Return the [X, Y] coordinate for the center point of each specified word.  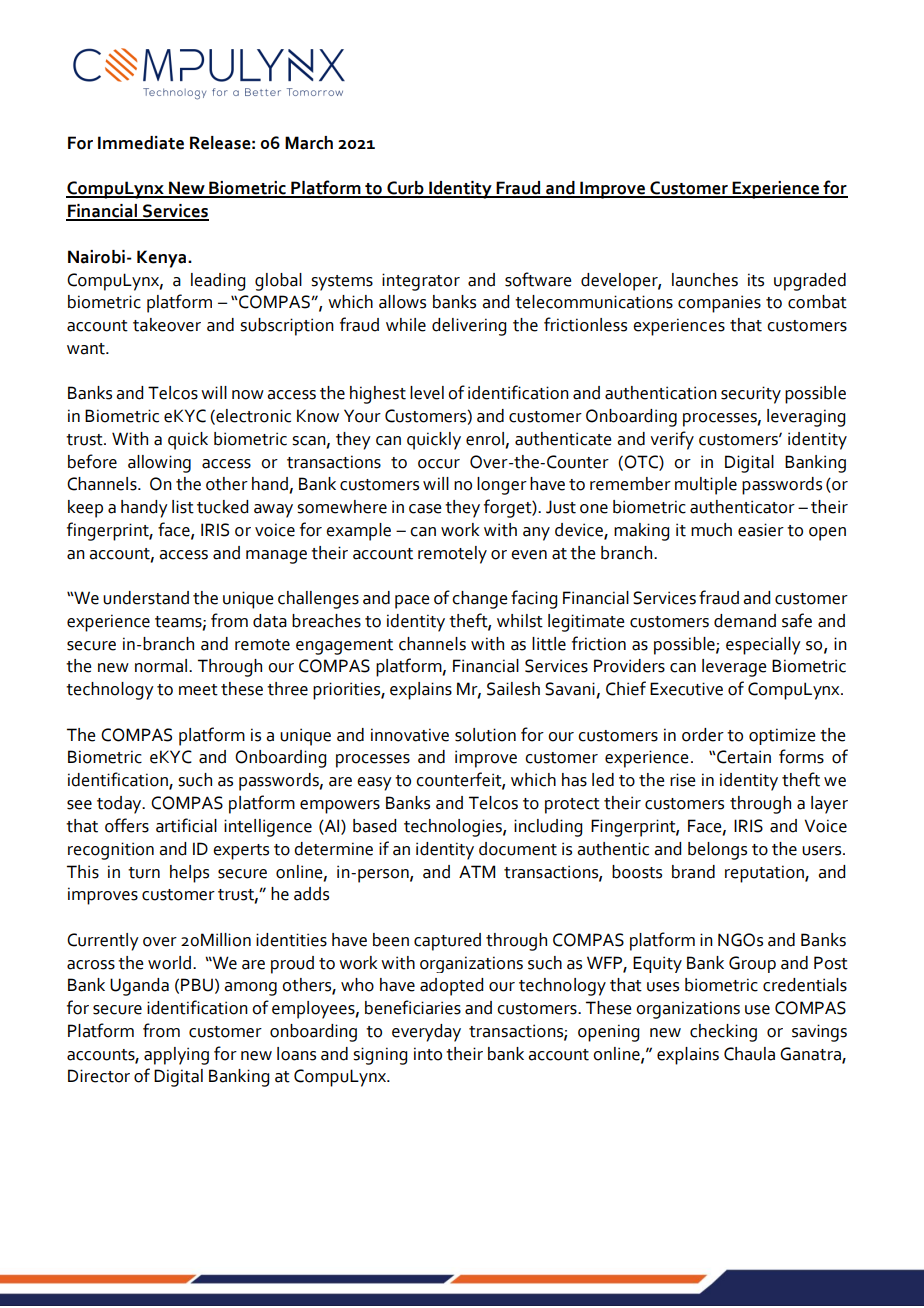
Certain [743, 757]
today [120, 805]
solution [485, 735]
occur [439, 464]
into [428, 1054]
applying [176, 1056]
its [756, 280]
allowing [159, 464]
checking [723, 1033]
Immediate [141, 143]
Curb [405, 189]
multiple [706, 486]
